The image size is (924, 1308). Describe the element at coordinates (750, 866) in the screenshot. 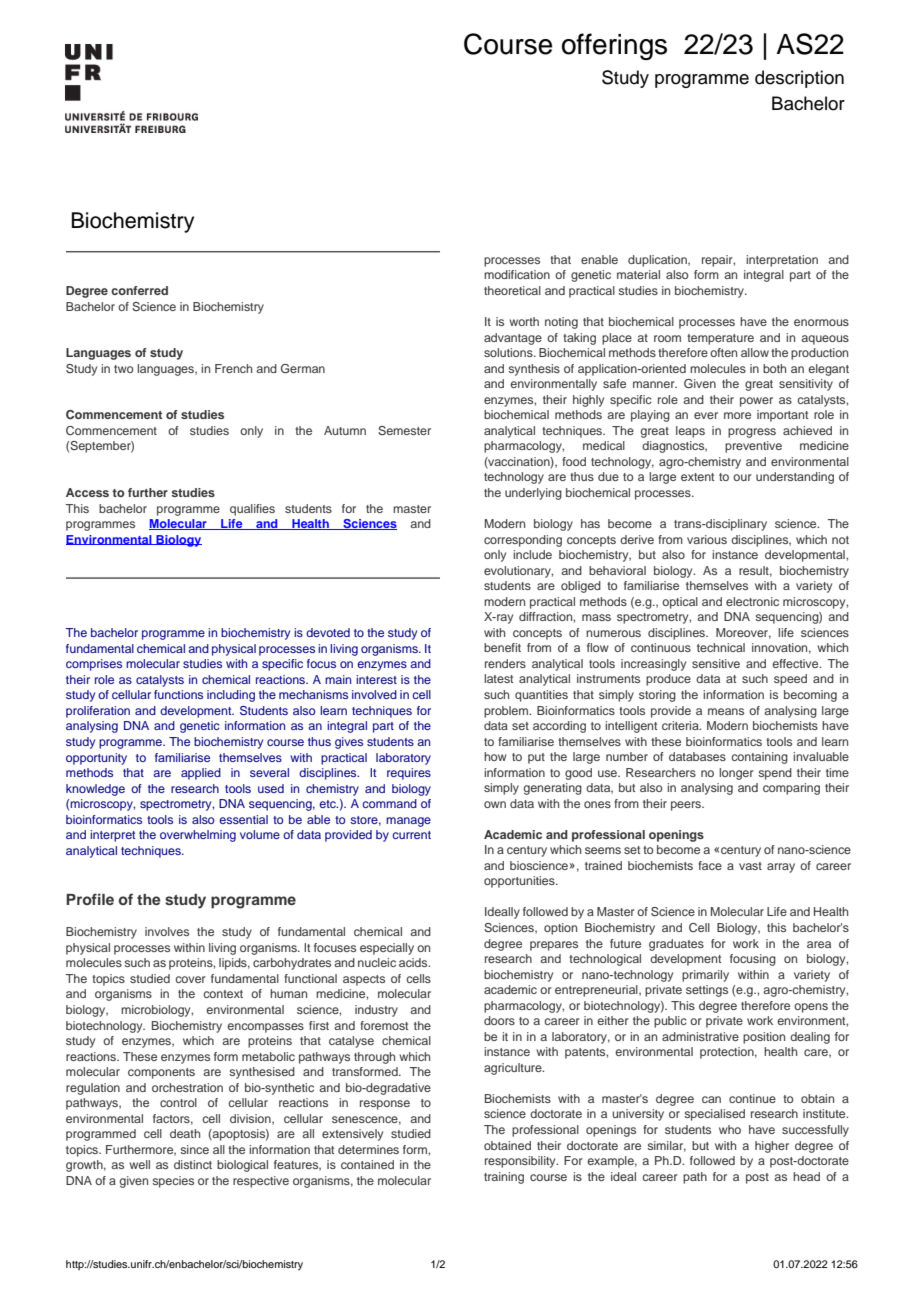

I see `vast` at that location.
